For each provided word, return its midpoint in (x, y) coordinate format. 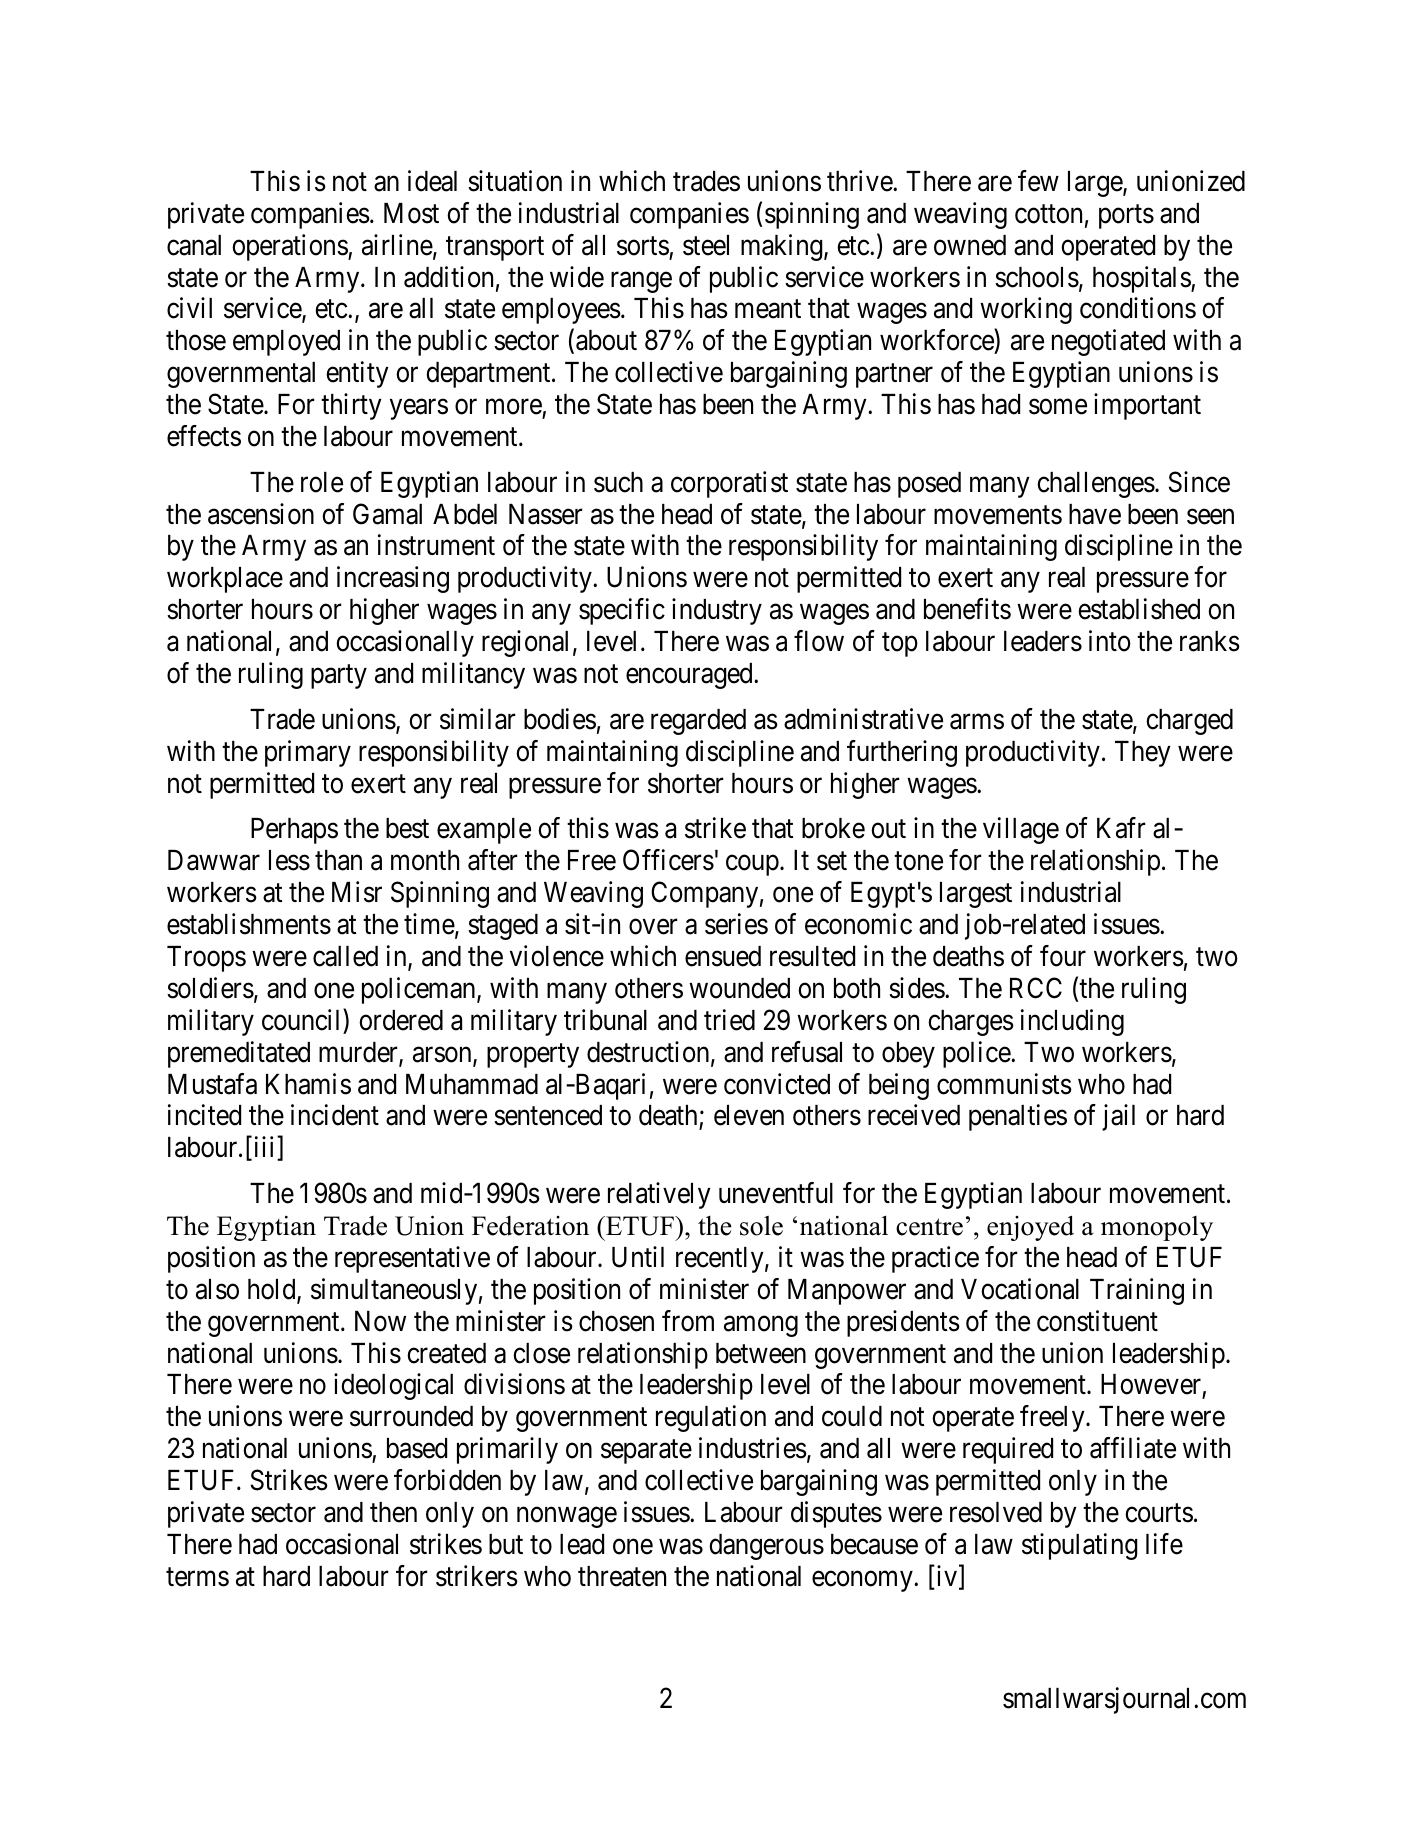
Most (411, 213)
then (393, 1512)
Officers (668, 860)
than (338, 860)
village (1021, 830)
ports (1126, 217)
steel (706, 245)
